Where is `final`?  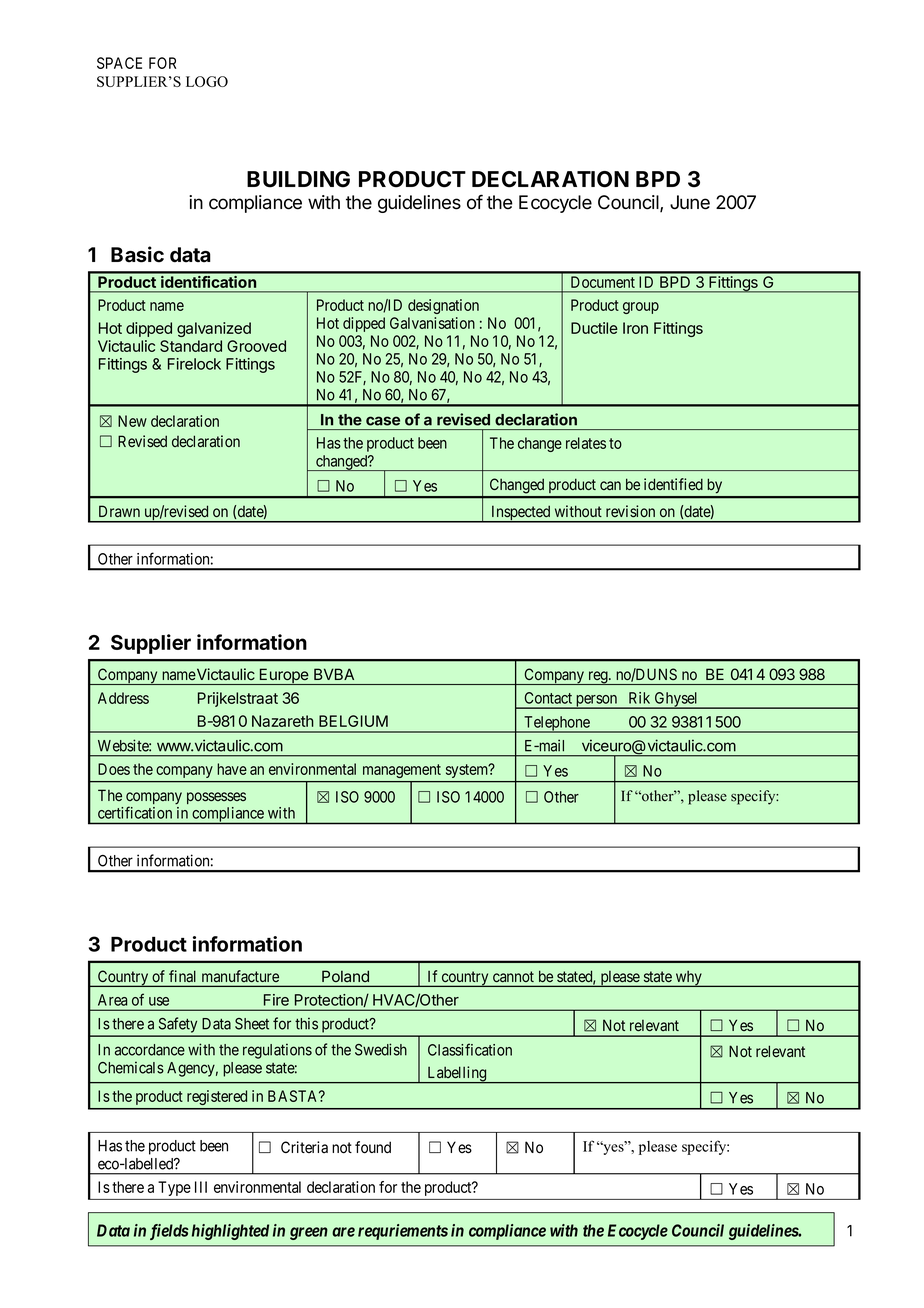
final is located at coordinates (182, 976).
